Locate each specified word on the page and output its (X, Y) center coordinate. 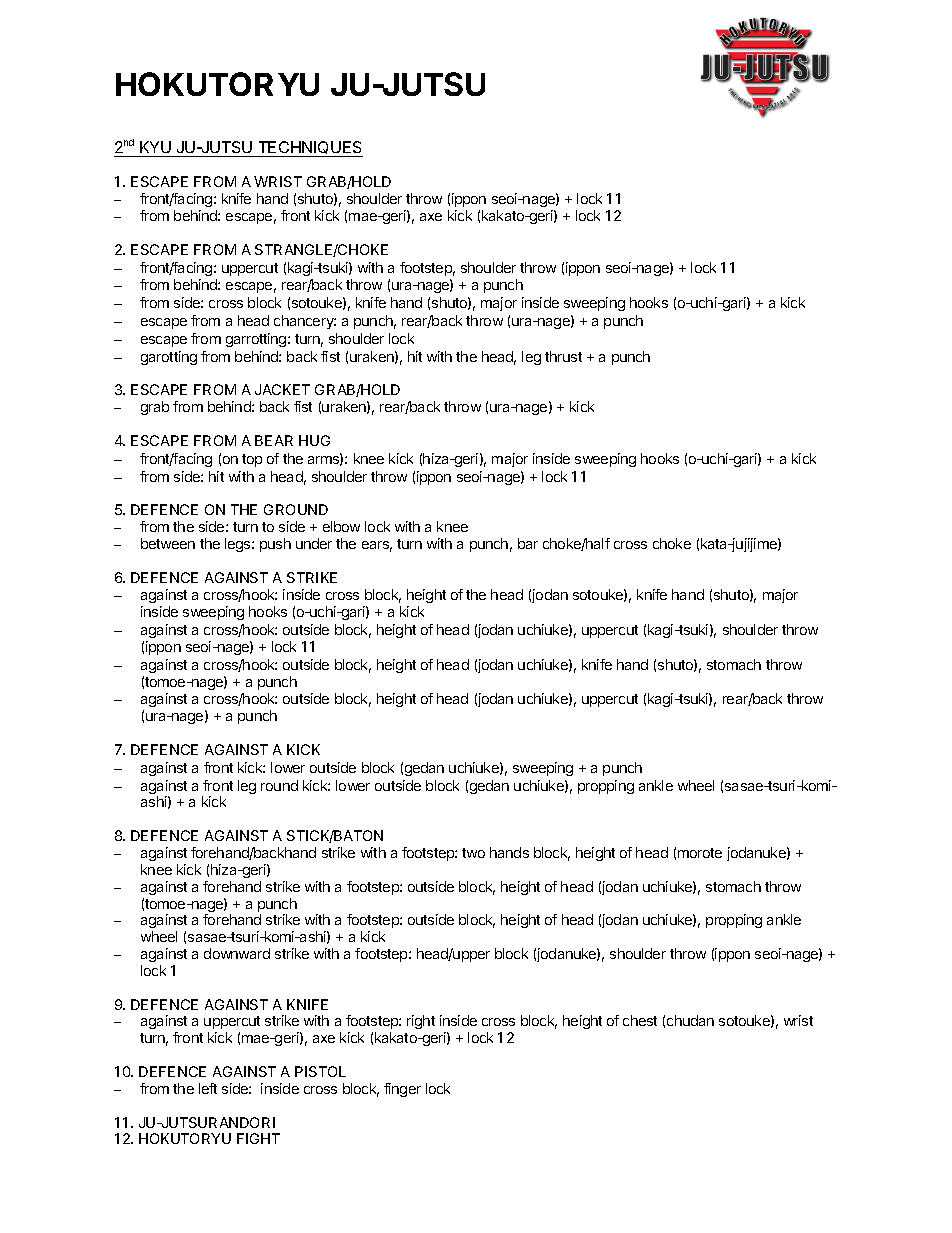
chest (640, 1020)
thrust (563, 356)
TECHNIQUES (309, 149)
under (314, 543)
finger (402, 1090)
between (168, 543)
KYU (155, 149)
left (208, 1088)
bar (528, 543)
